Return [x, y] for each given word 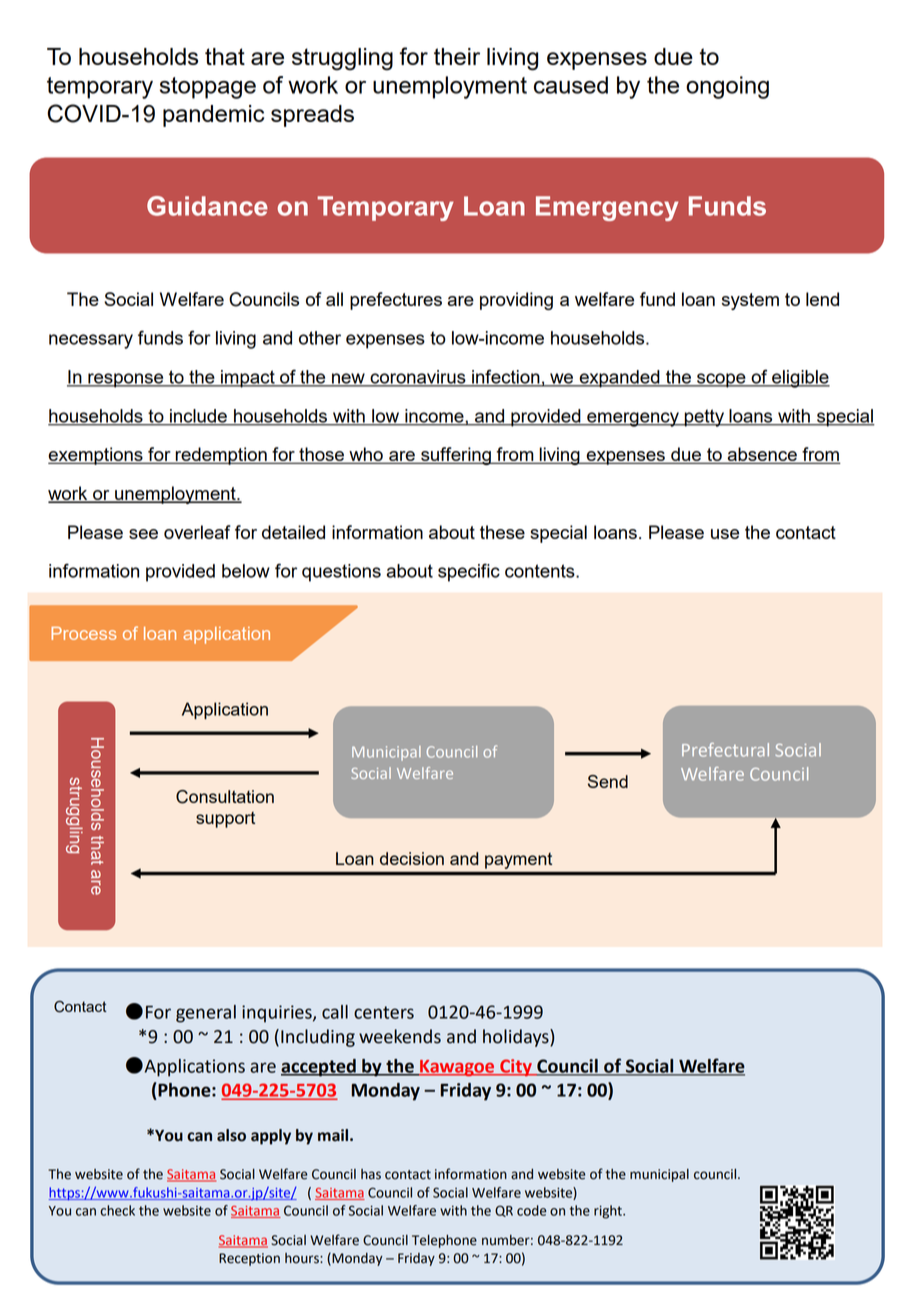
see [143, 534]
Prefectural [725, 750]
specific [469, 572]
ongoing [727, 87]
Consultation [225, 797]
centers [384, 1012]
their [457, 56]
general [206, 1014]
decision [412, 858]
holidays [517, 1038]
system [750, 301]
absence [762, 455]
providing [516, 301]
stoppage [208, 88]
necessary [91, 341]
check [117, 1210]
